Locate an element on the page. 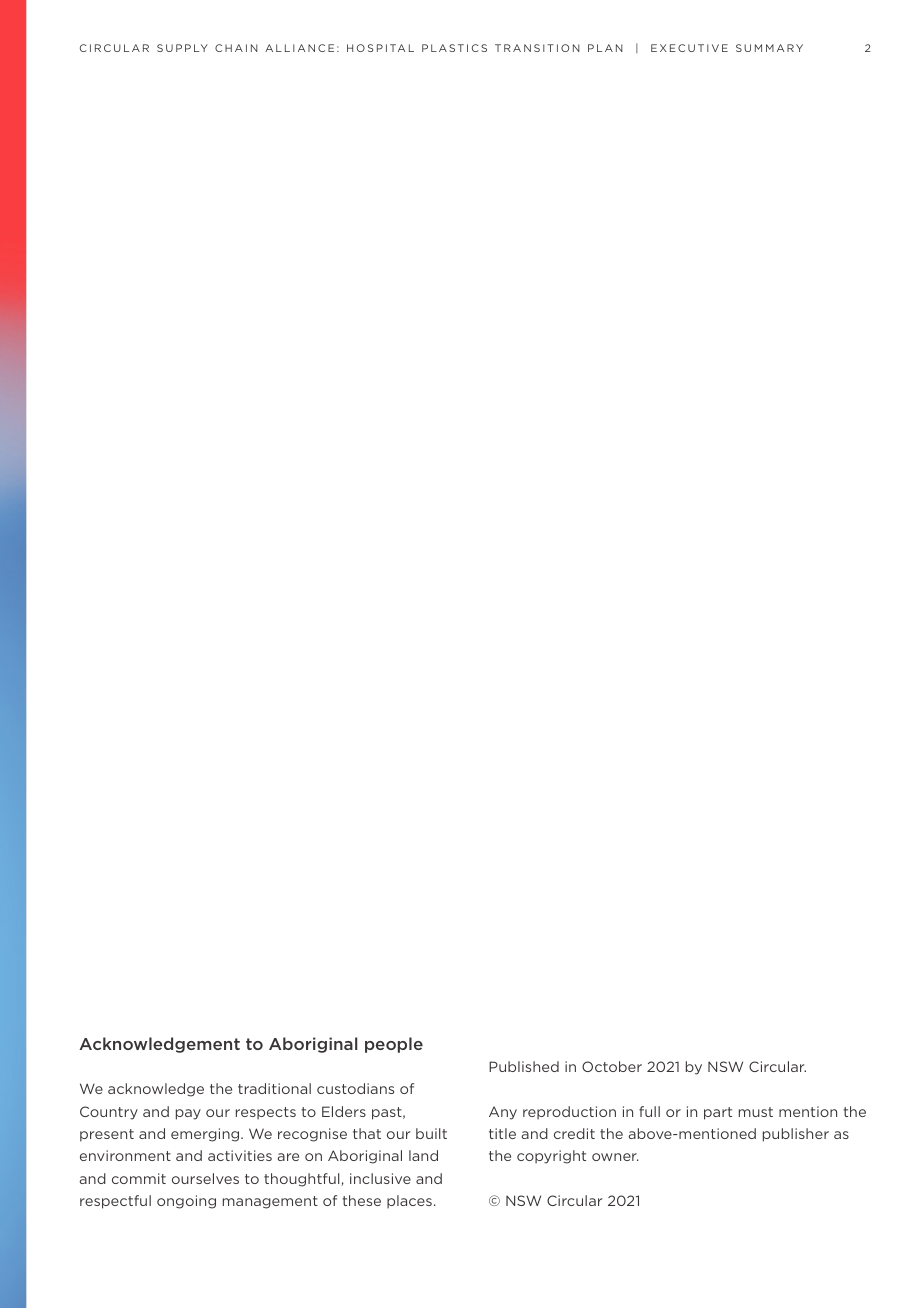 The width and height of the image is (924, 1308). ourselves is located at coordinates (205, 1178).
